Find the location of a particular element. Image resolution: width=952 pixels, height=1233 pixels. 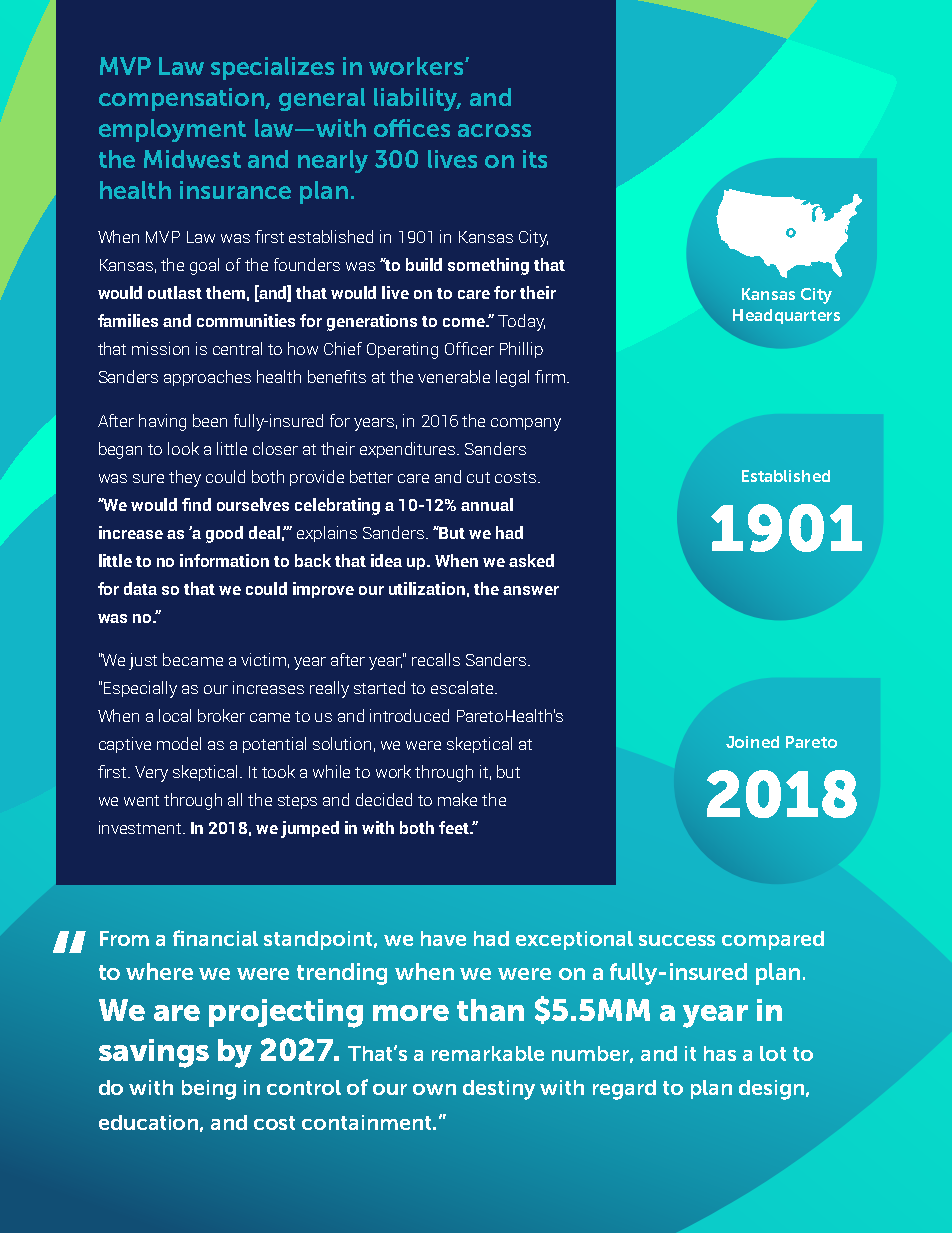

feet is located at coordinates (455, 827).
